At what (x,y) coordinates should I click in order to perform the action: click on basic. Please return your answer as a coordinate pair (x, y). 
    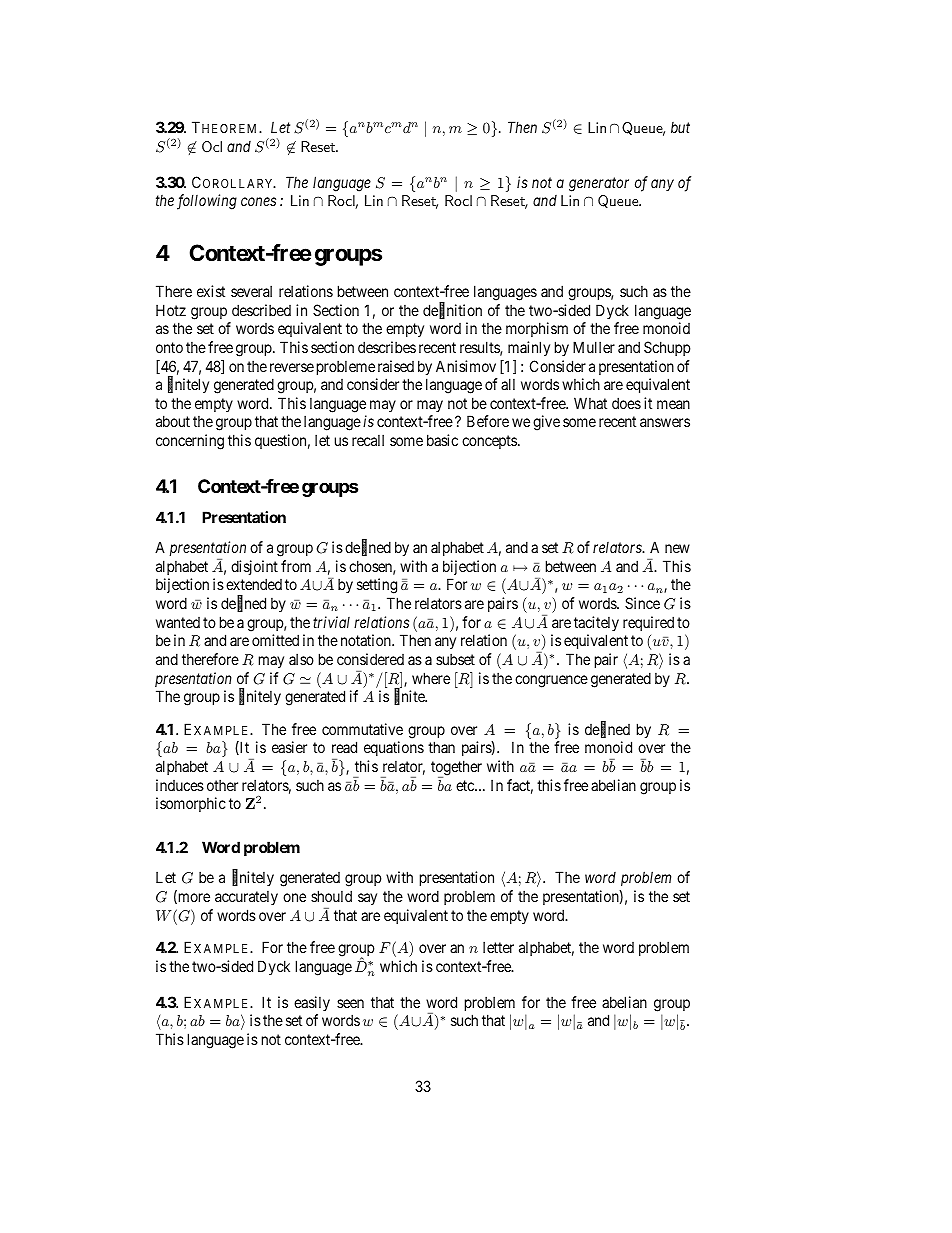
    Looking at the image, I should click on (442, 440).
